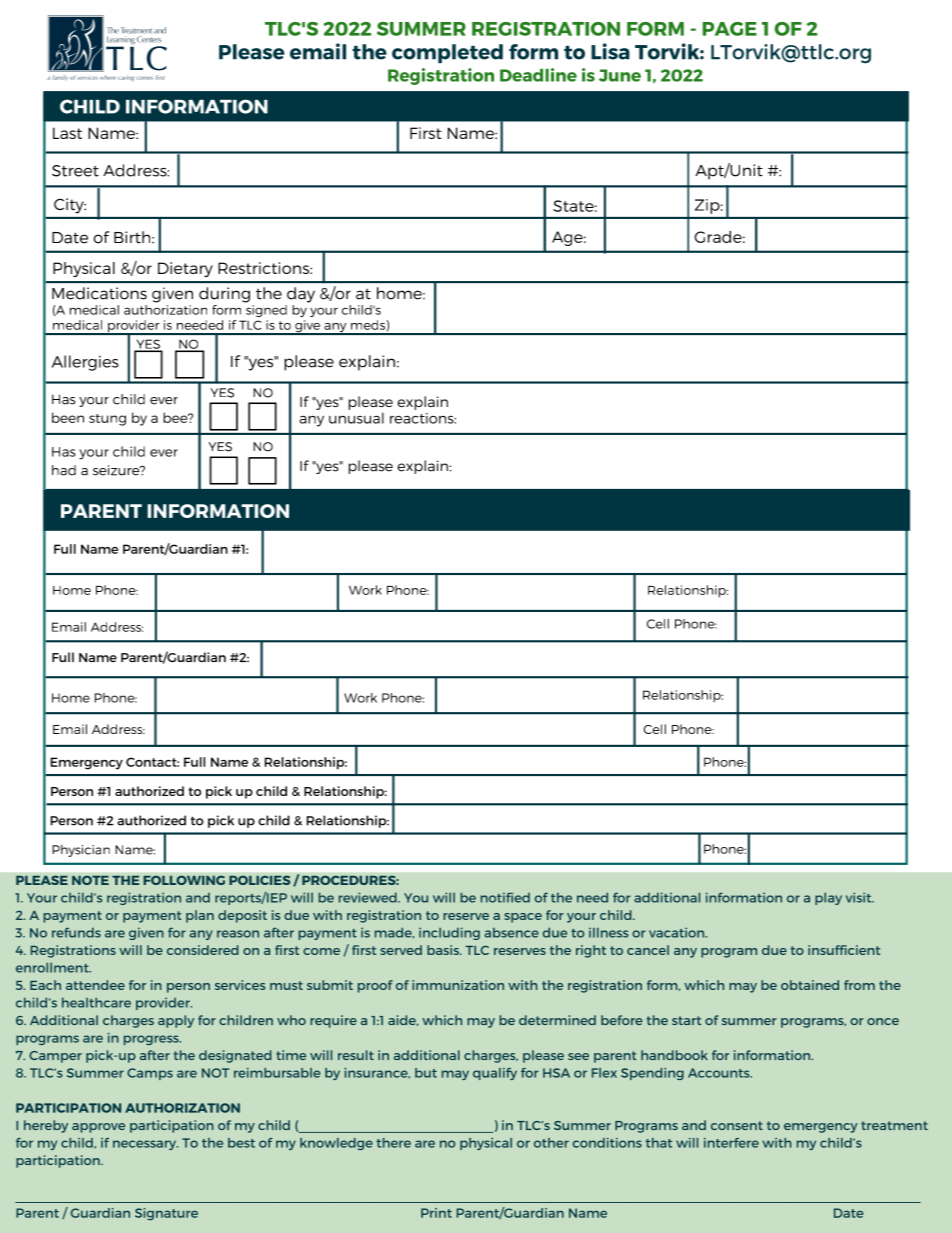 The width and height of the screenshot is (952, 1233). I want to click on stung, so click(107, 420).
